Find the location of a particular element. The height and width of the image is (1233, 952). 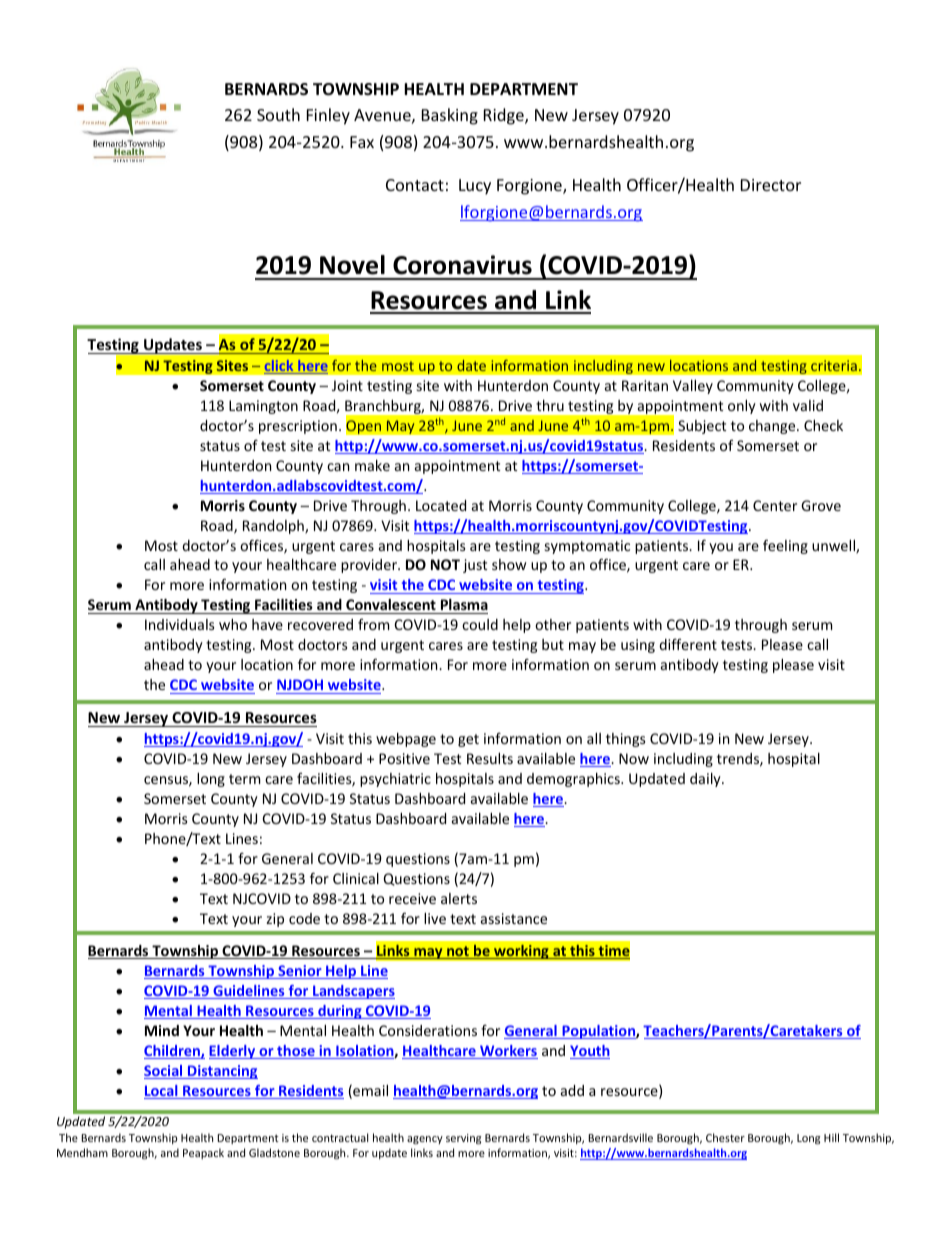

Center is located at coordinates (775, 505).
